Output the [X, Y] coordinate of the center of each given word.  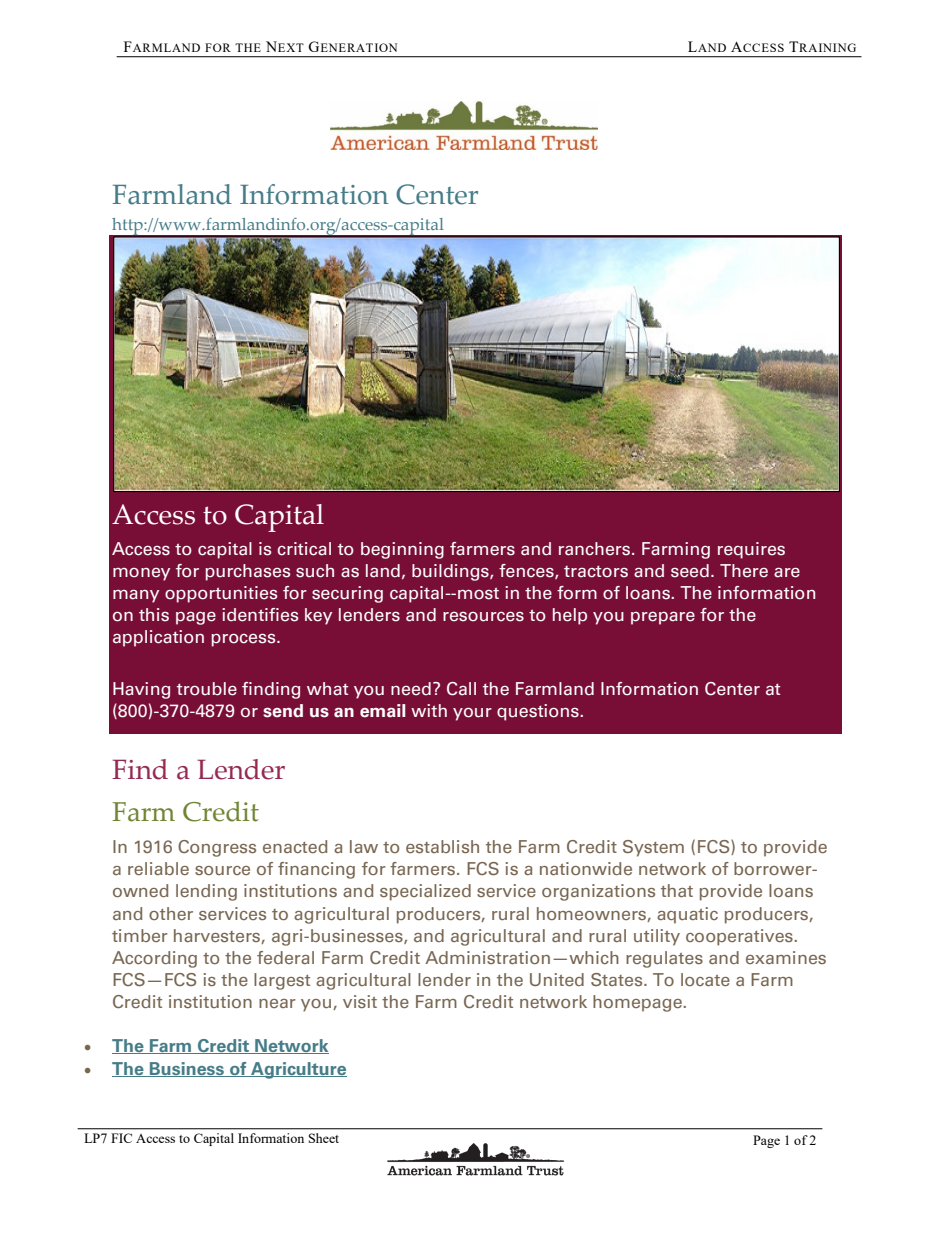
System [653, 848]
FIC [121, 1138]
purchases [247, 572]
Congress [217, 848]
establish [442, 846]
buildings [451, 572]
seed [690, 571]
